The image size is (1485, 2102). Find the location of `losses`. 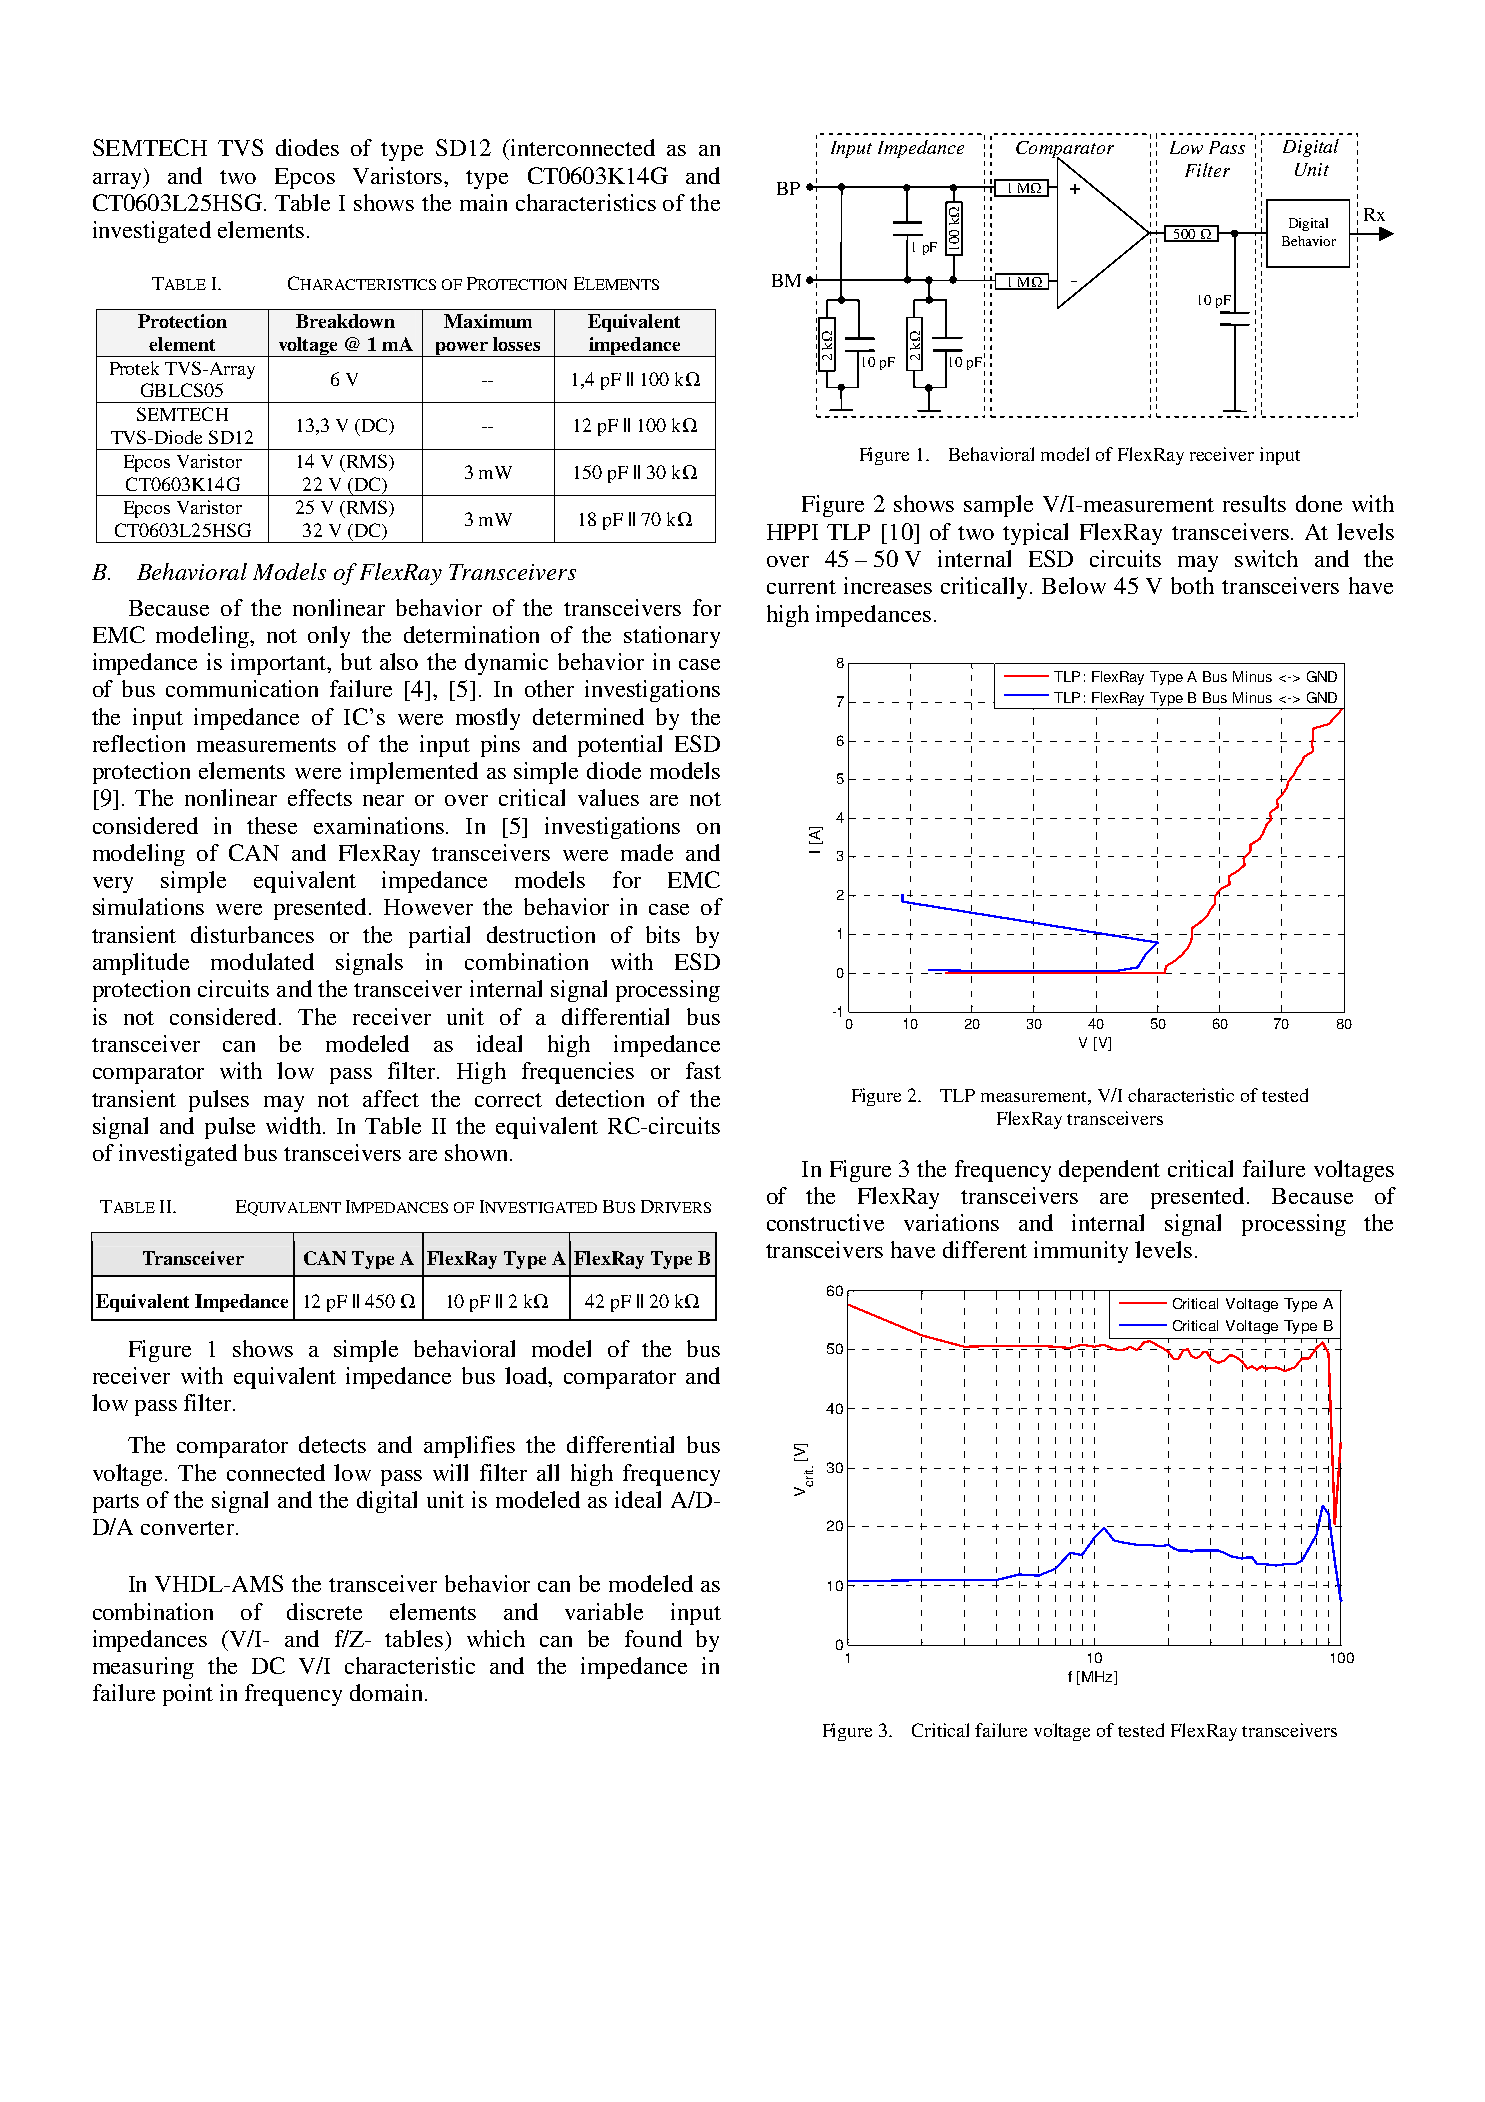

losses is located at coordinates (516, 344).
